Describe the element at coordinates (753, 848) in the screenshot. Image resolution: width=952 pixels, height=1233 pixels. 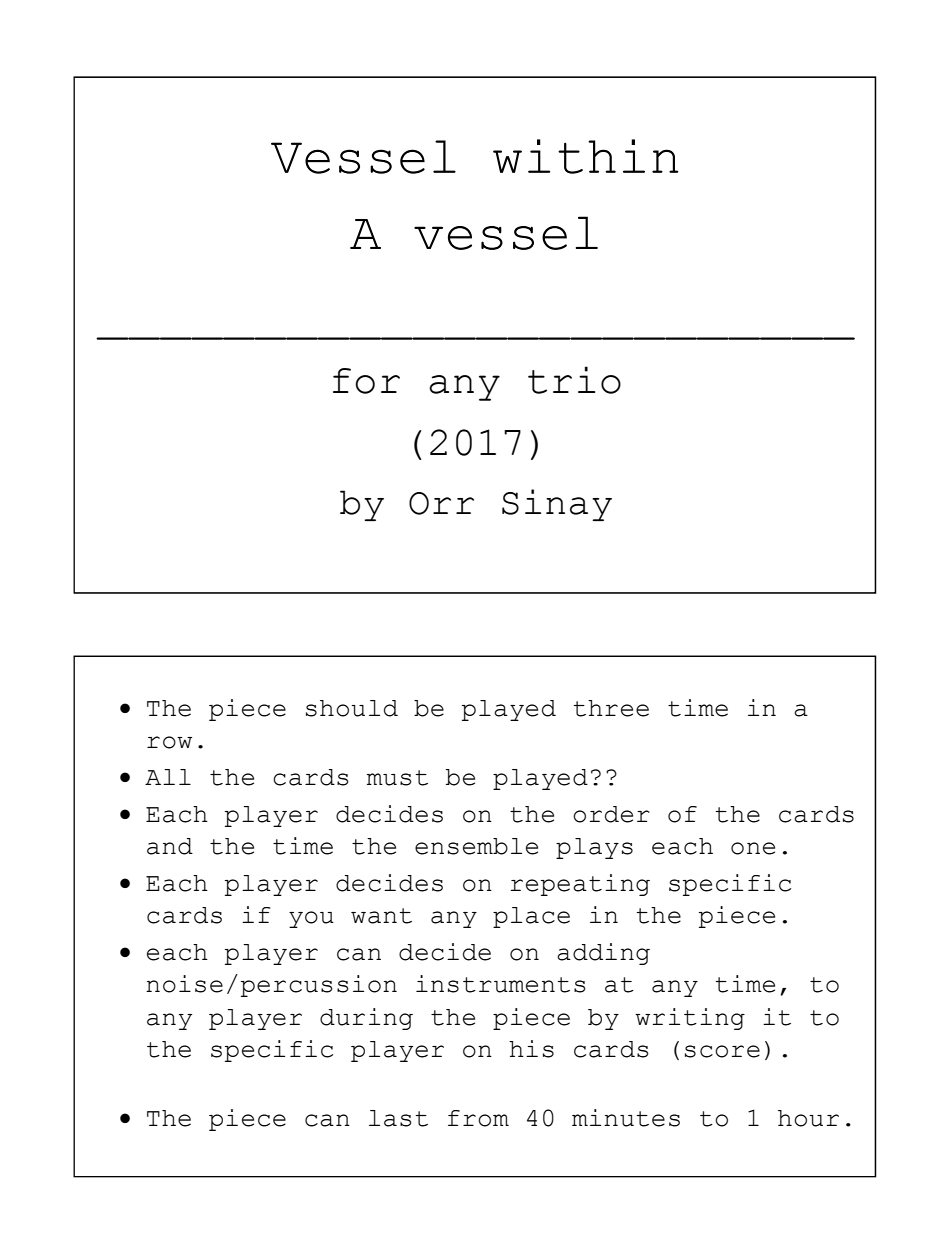
I see `one` at that location.
